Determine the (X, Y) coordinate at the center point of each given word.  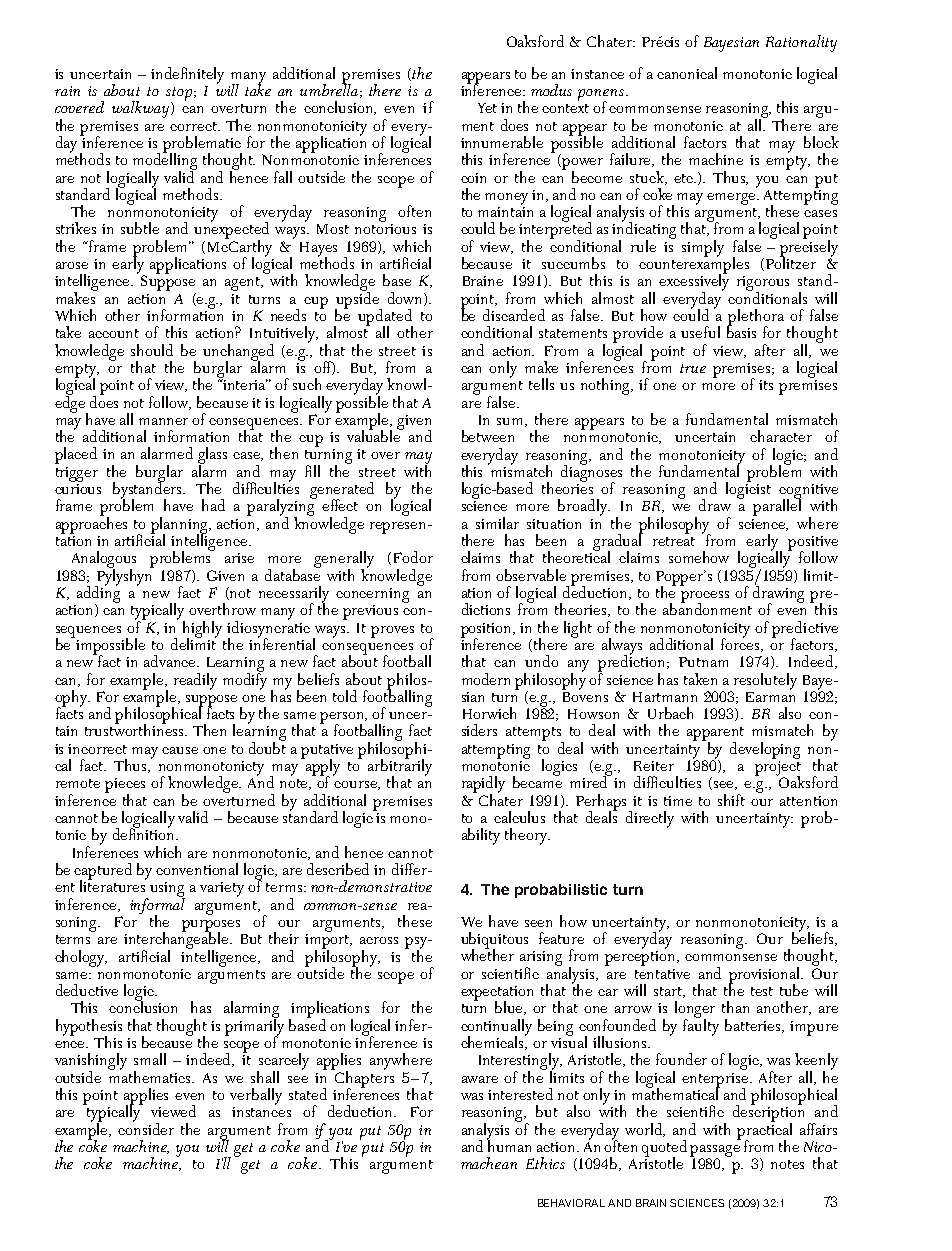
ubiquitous (494, 941)
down (406, 299)
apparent (715, 735)
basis (741, 331)
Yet (487, 108)
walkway (142, 109)
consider (146, 1127)
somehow (699, 557)
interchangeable (177, 940)
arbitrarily (400, 767)
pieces (125, 786)
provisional (766, 976)
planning (181, 526)
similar (497, 523)
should (152, 350)
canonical (687, 73)
